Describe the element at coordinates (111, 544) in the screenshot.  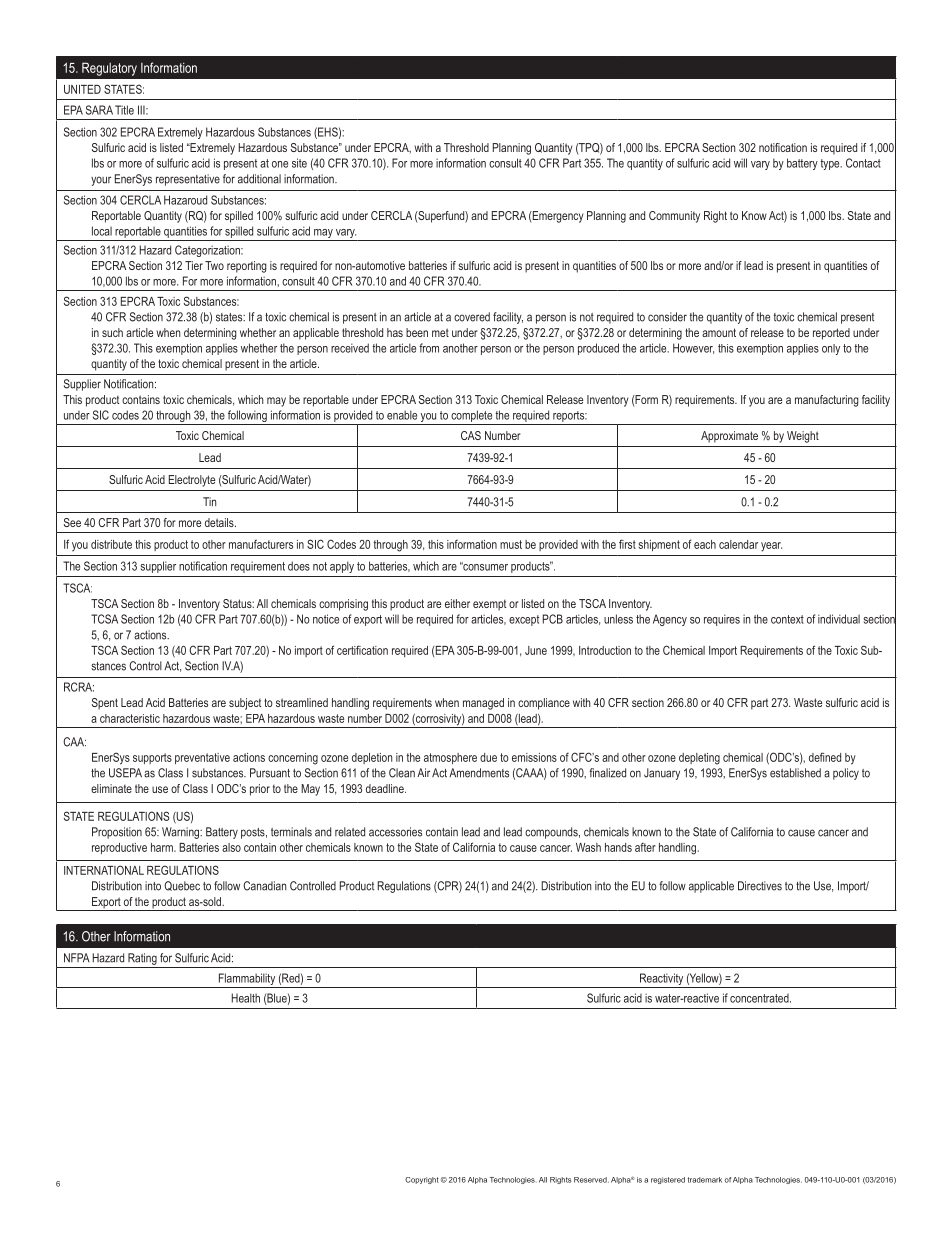
I see `distribute` at that location.
